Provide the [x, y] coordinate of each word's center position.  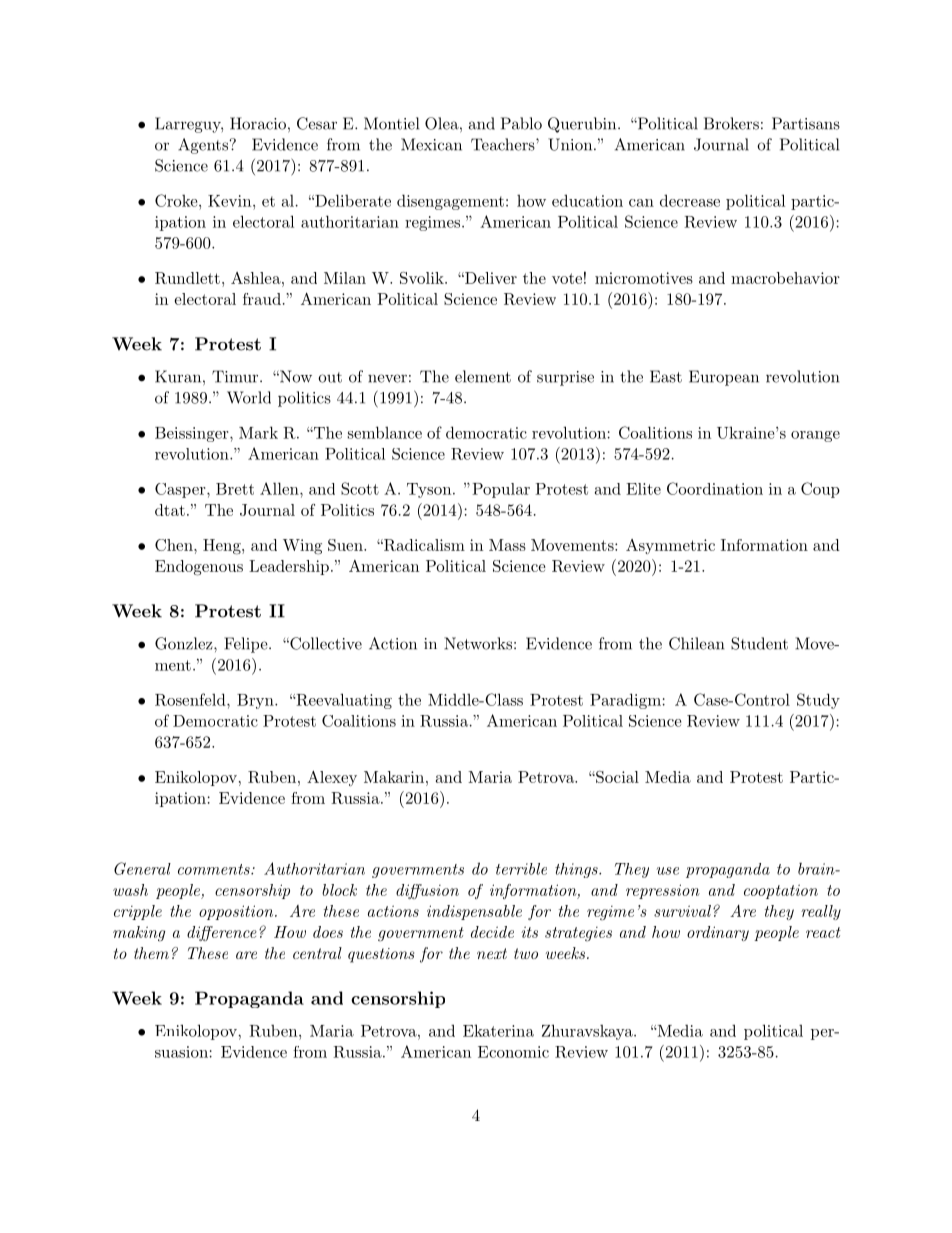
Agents [204, 146]
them [151, 953]
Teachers [504, 144]
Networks [478, 643]
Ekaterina [498, 1030]
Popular [501, 490]
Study [818, 701]
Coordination [715, 488]
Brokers [731, 123]
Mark [258, 432]
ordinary [718, 933]
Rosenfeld [191, 699]
